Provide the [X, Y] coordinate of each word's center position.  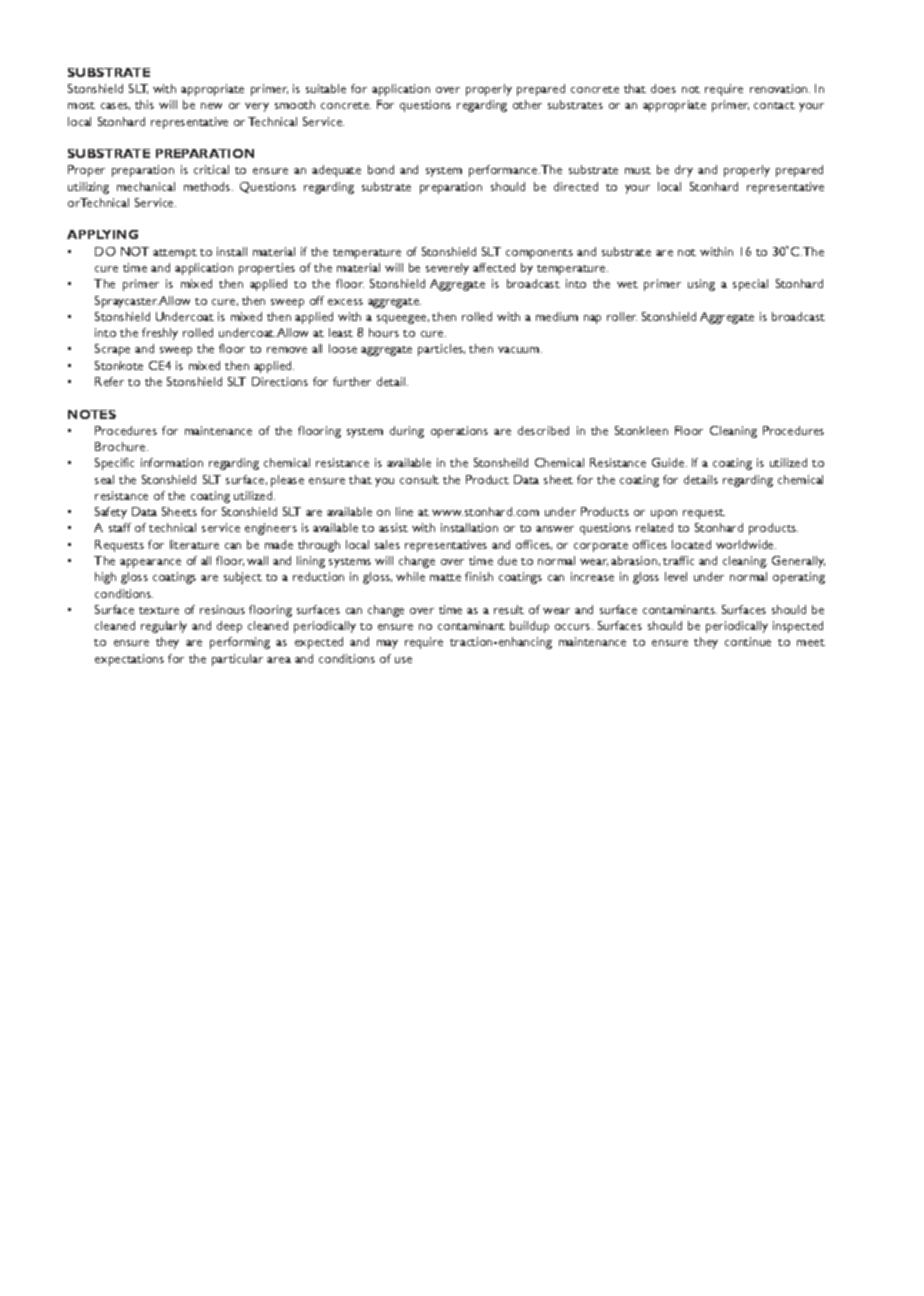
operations [459, 432]
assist [393, 527]
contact [774, 105]
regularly [164, 627]
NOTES [92, 414]
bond [381, 169]
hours [384, 332]
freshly [160, 334]
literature [194, 544]
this [144, 104]
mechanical [146, 186]
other [527, 104]
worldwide [746, 544]
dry [684, 171]
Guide [669, 462]
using [701, 285]
